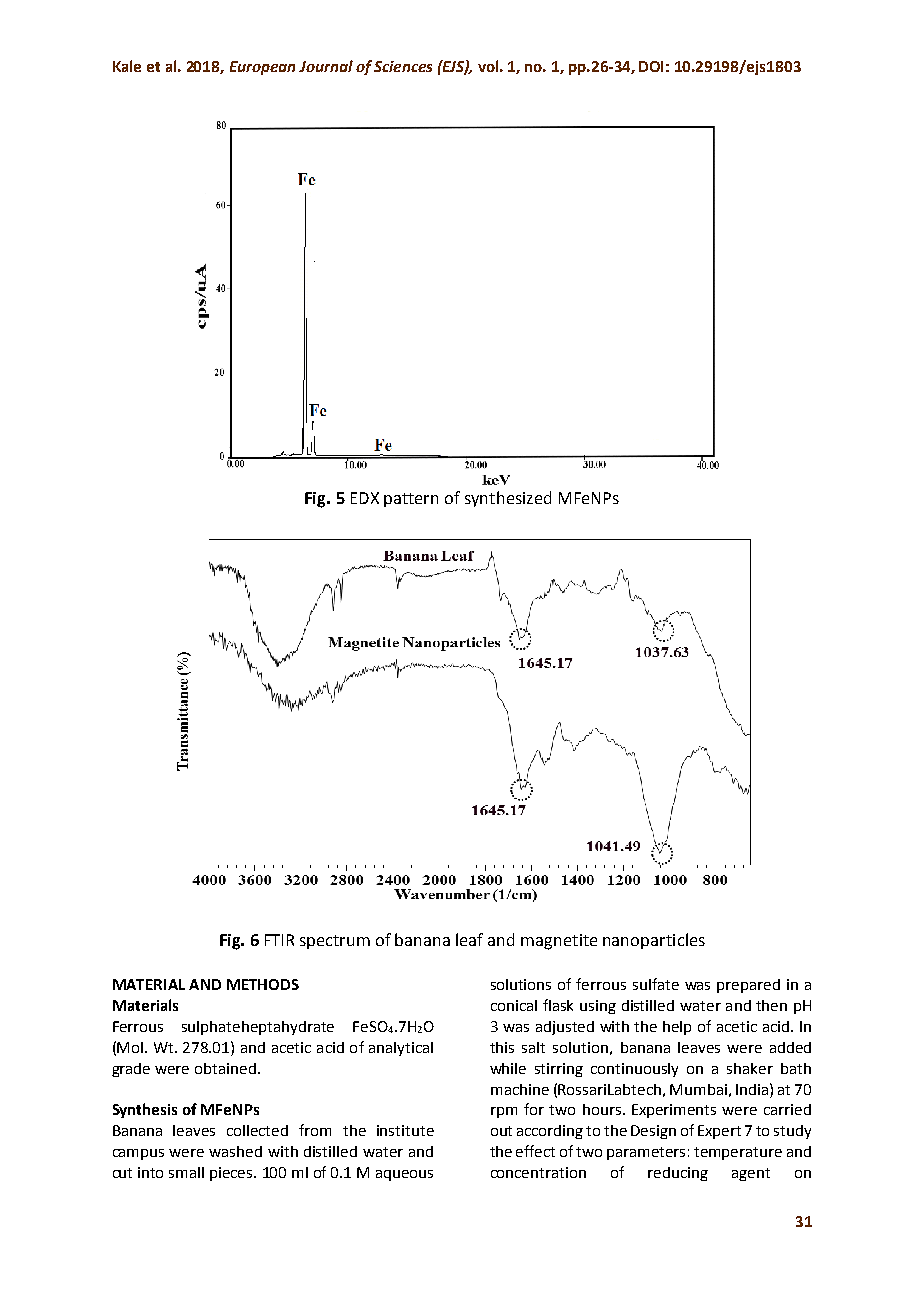  Describe the element at coordinates (235, 1151) in the screenshot. I see `washed` at that location.
